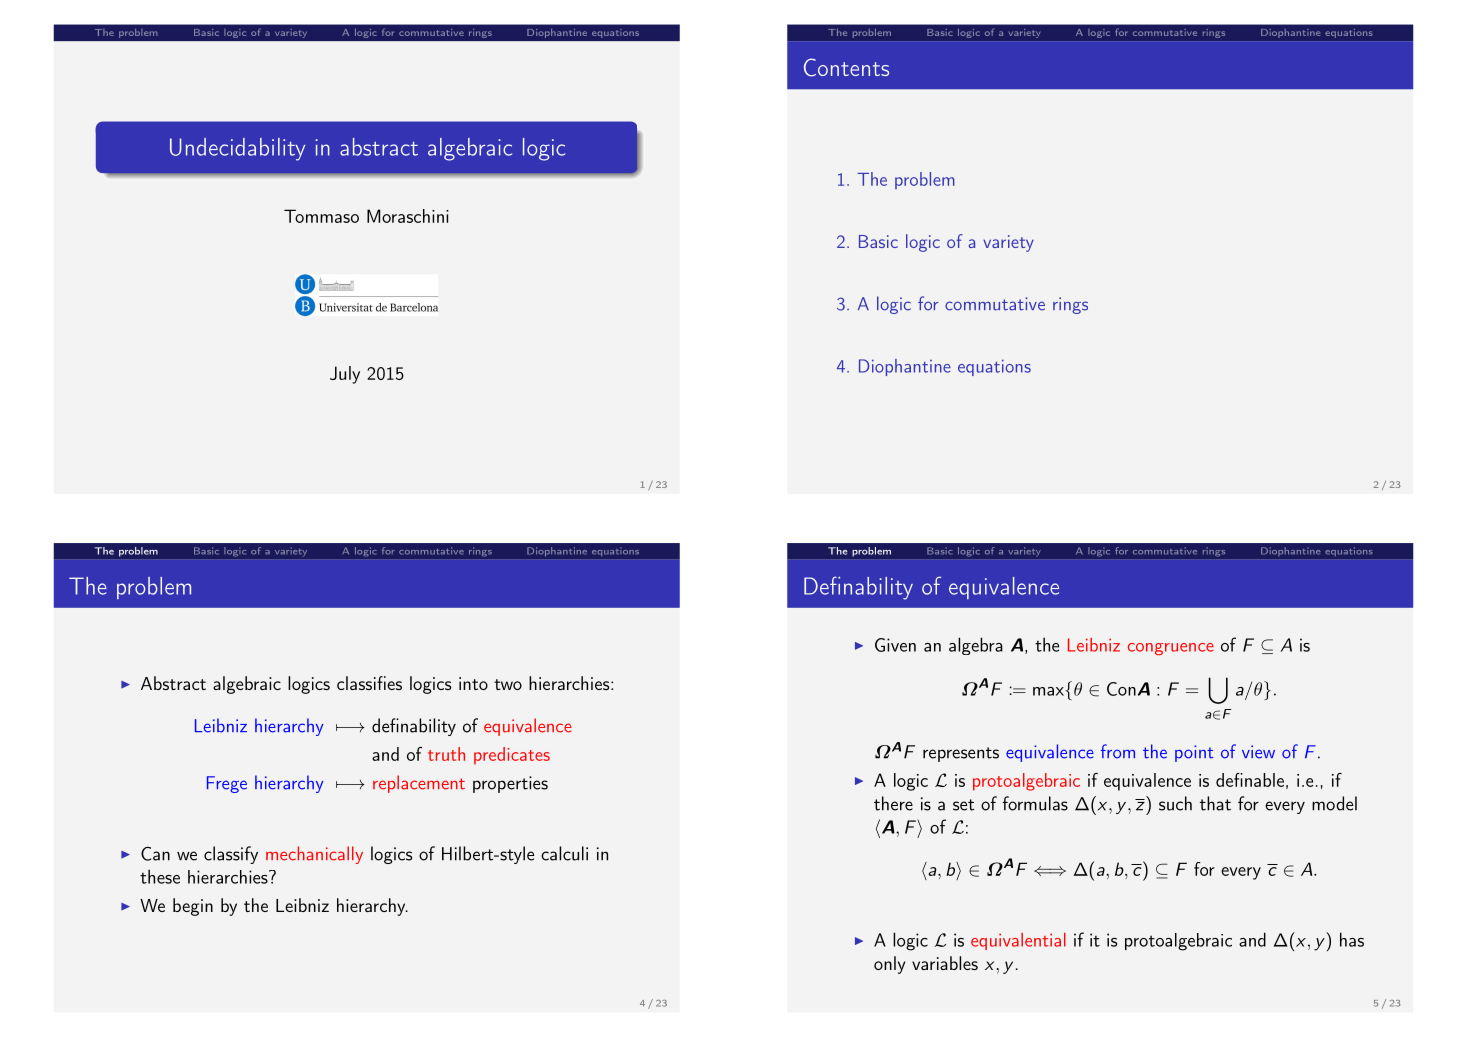 The image size is (1467, 1037). Describe the element at coordinates (1171, 649) in the document. I see `congruence` at that location.
